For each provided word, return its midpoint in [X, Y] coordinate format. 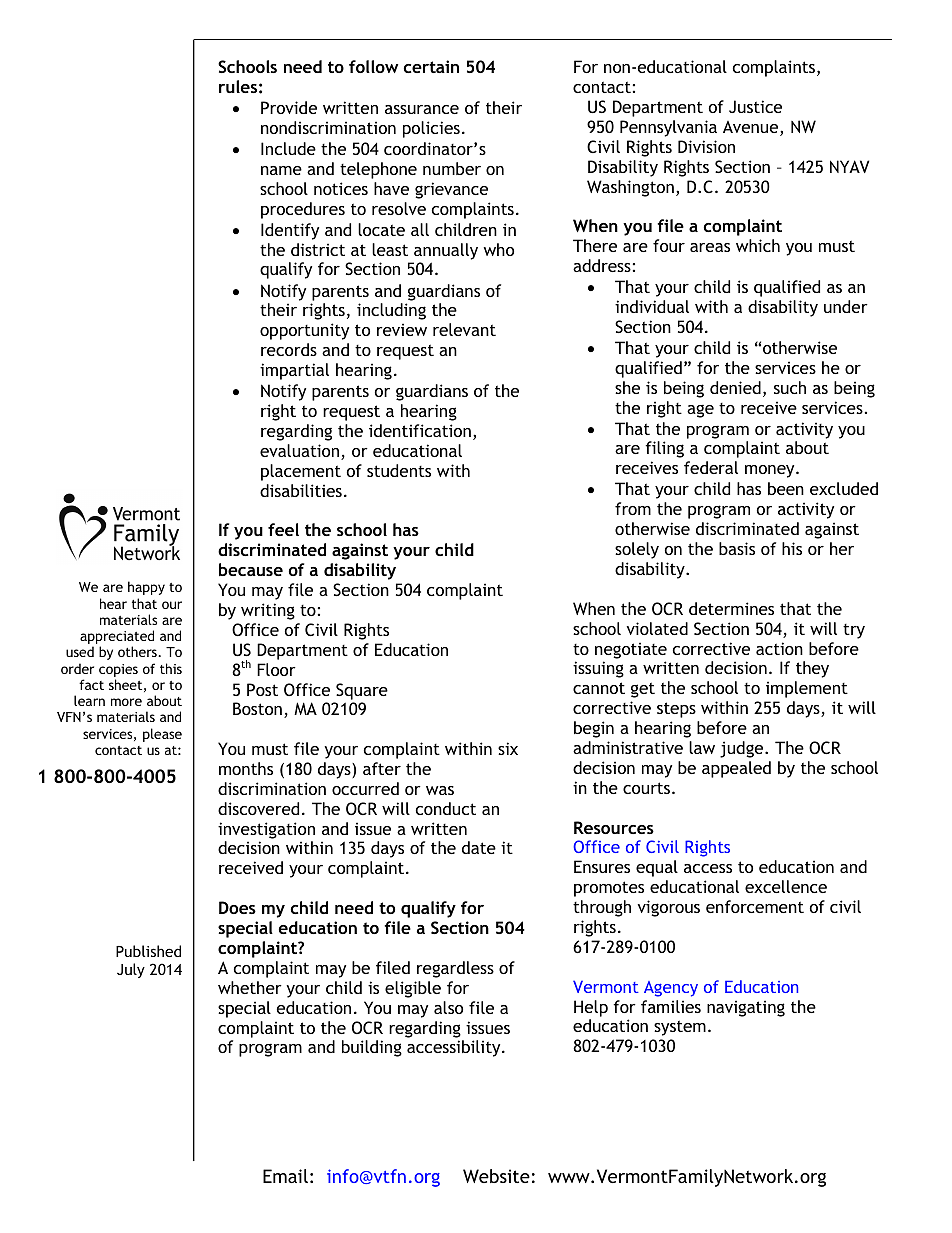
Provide [289, 107]
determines [731, 608]
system [680, 1028]
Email [285, 1176]
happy [146, 588]
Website [496, 1176]
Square [362, 691]
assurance [422, 109]
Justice [755, 106]
